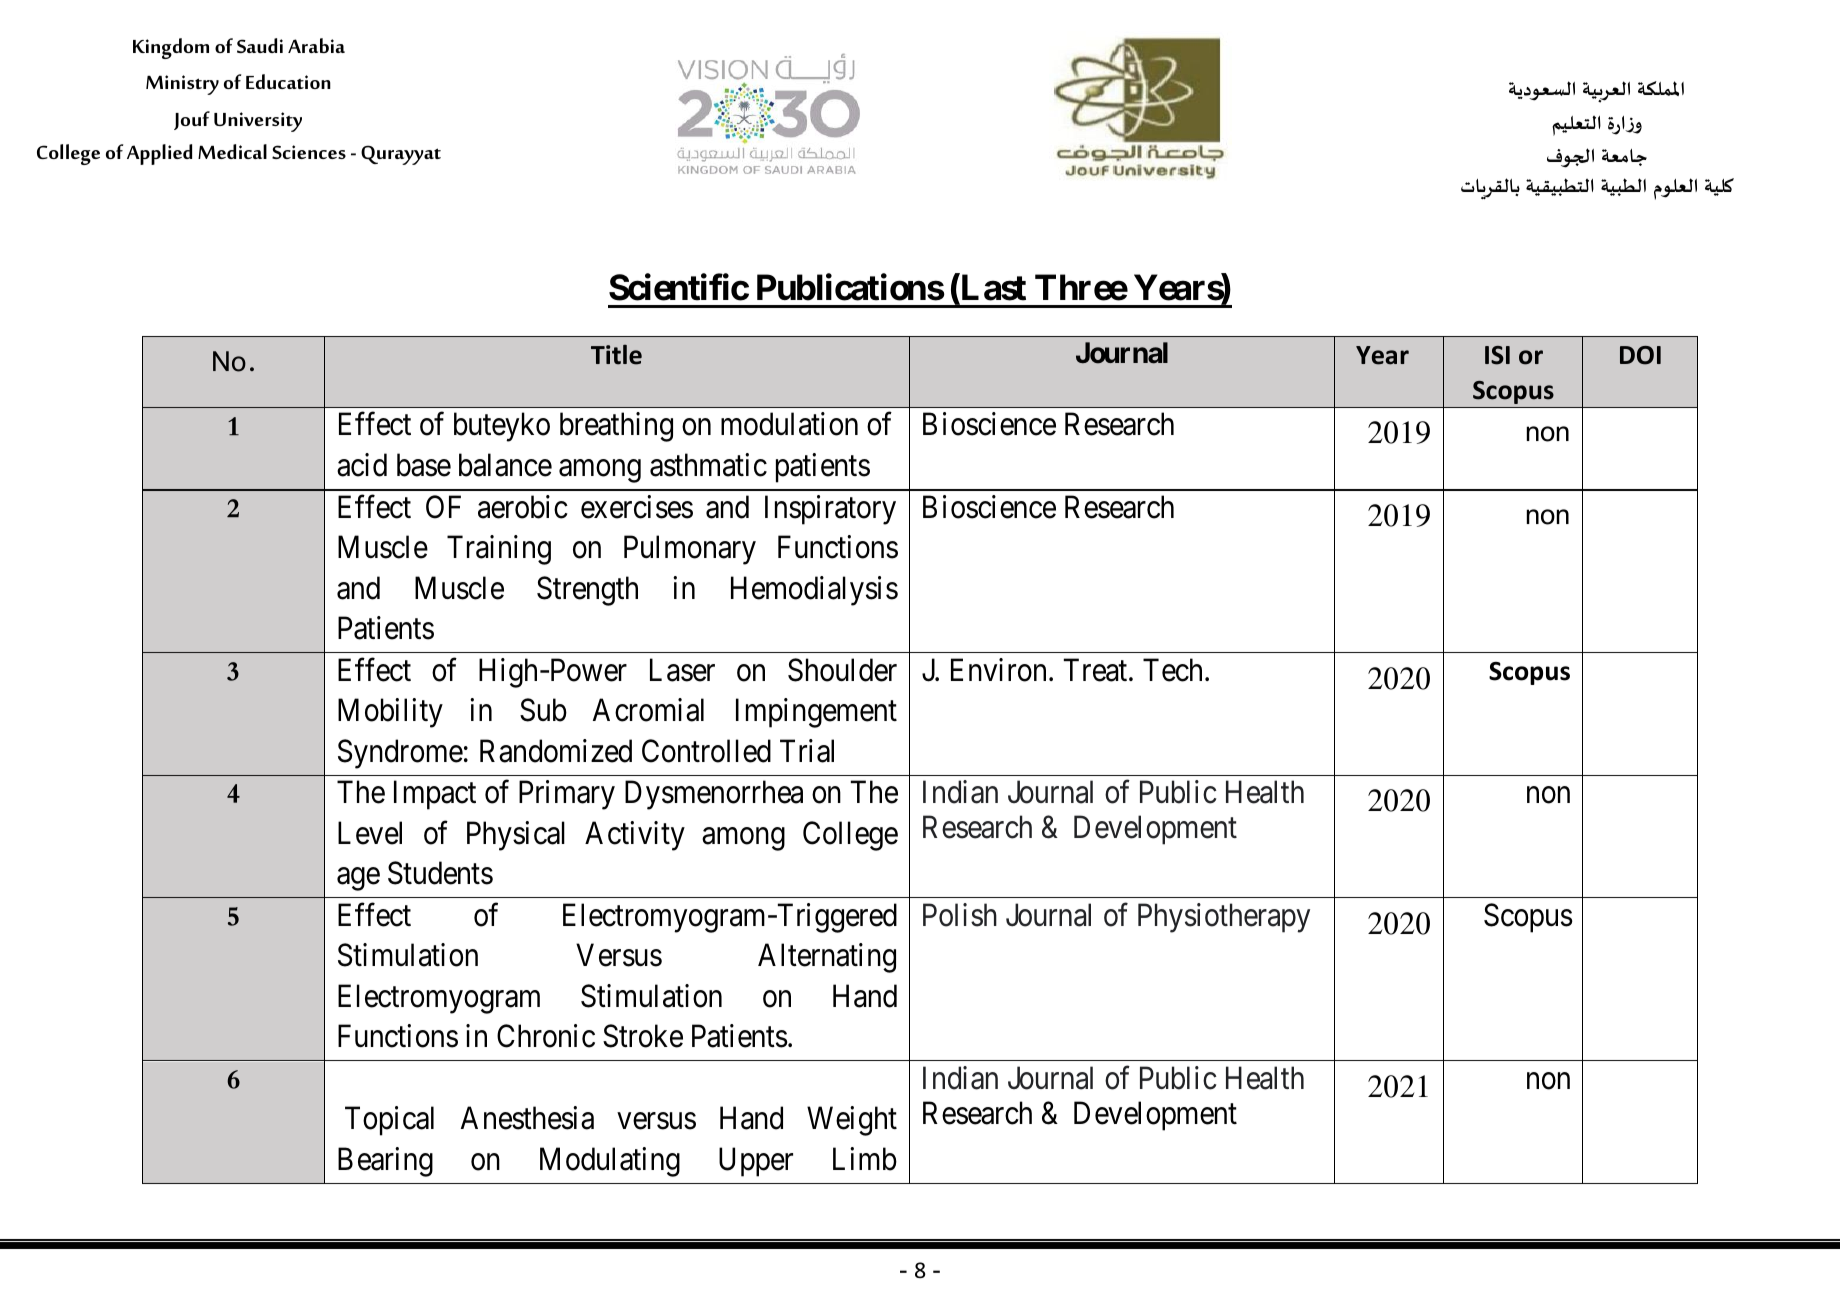 The height and width of the screenshot is (1301, 1840). I want to click on DOI, so click(1640, 355).
